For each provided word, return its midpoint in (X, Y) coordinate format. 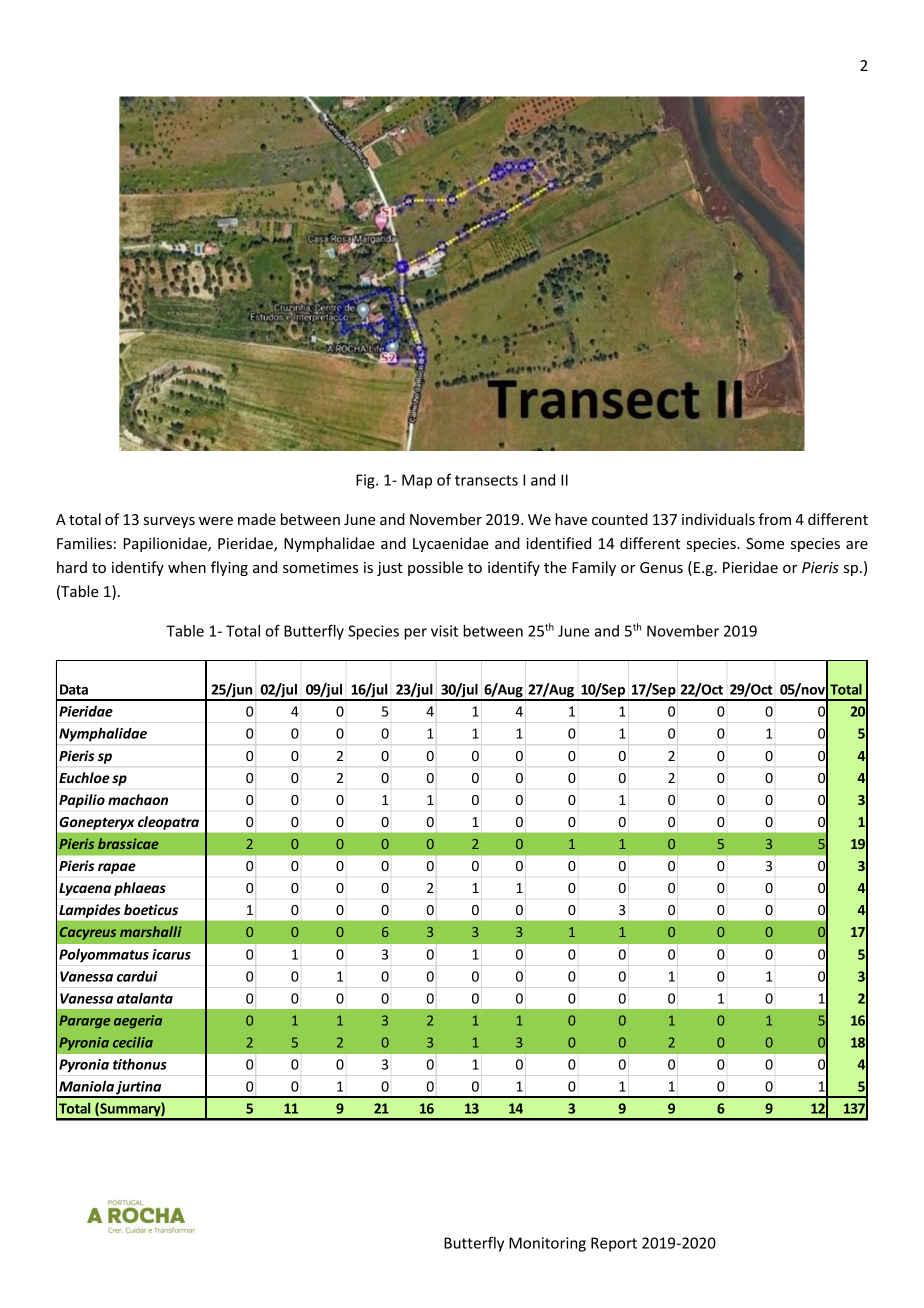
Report (614, 1244)
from (775, 519)
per (415, 634)
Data (74, 689)
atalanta (145, 998)
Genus (661, 567)
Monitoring (547, 1244)
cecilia (133, 1042)
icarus (171, 954)
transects (486, 480)
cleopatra (168, 823)
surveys (169, 522)
